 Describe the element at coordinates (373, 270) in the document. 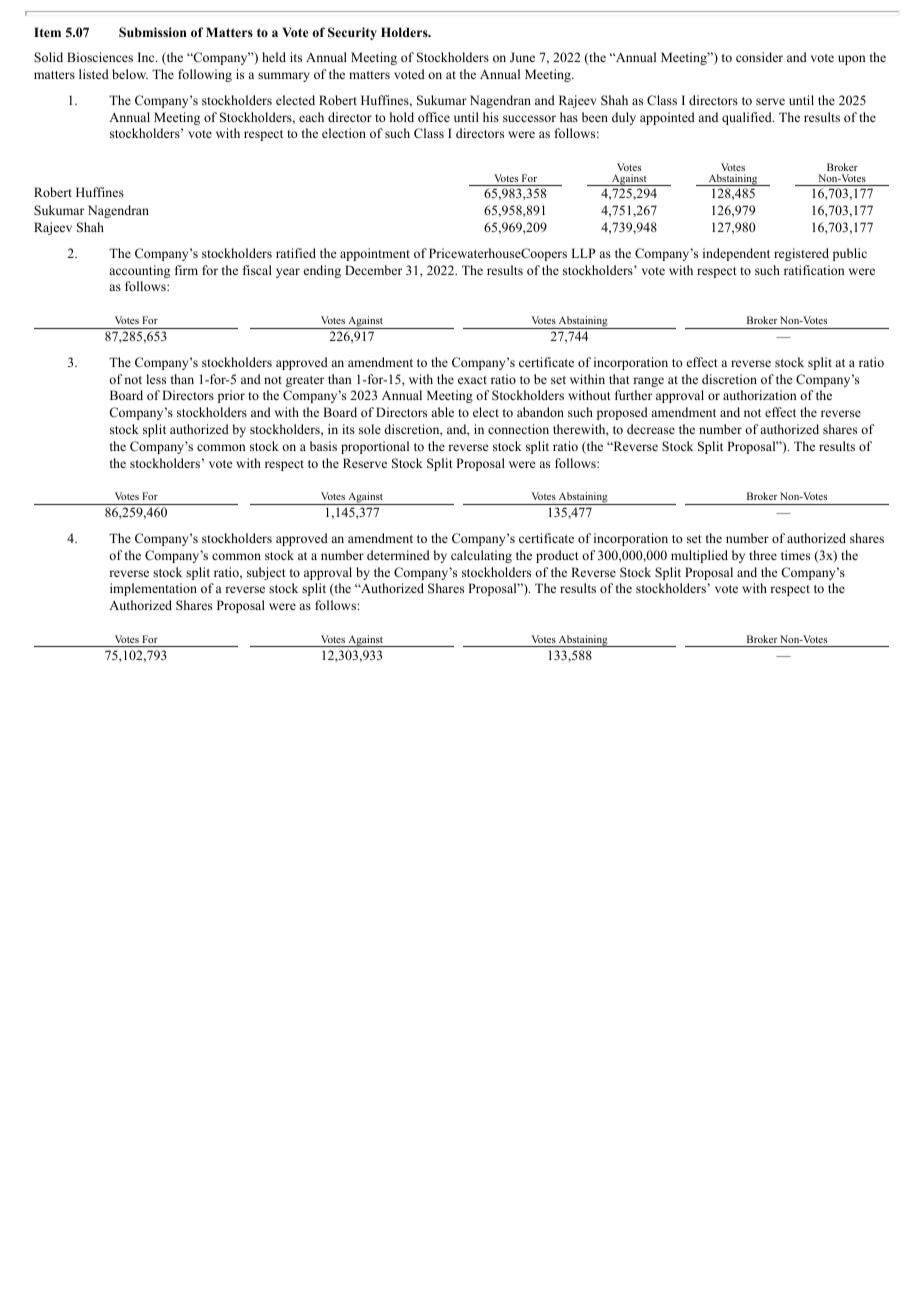

I see `December` at that location.
